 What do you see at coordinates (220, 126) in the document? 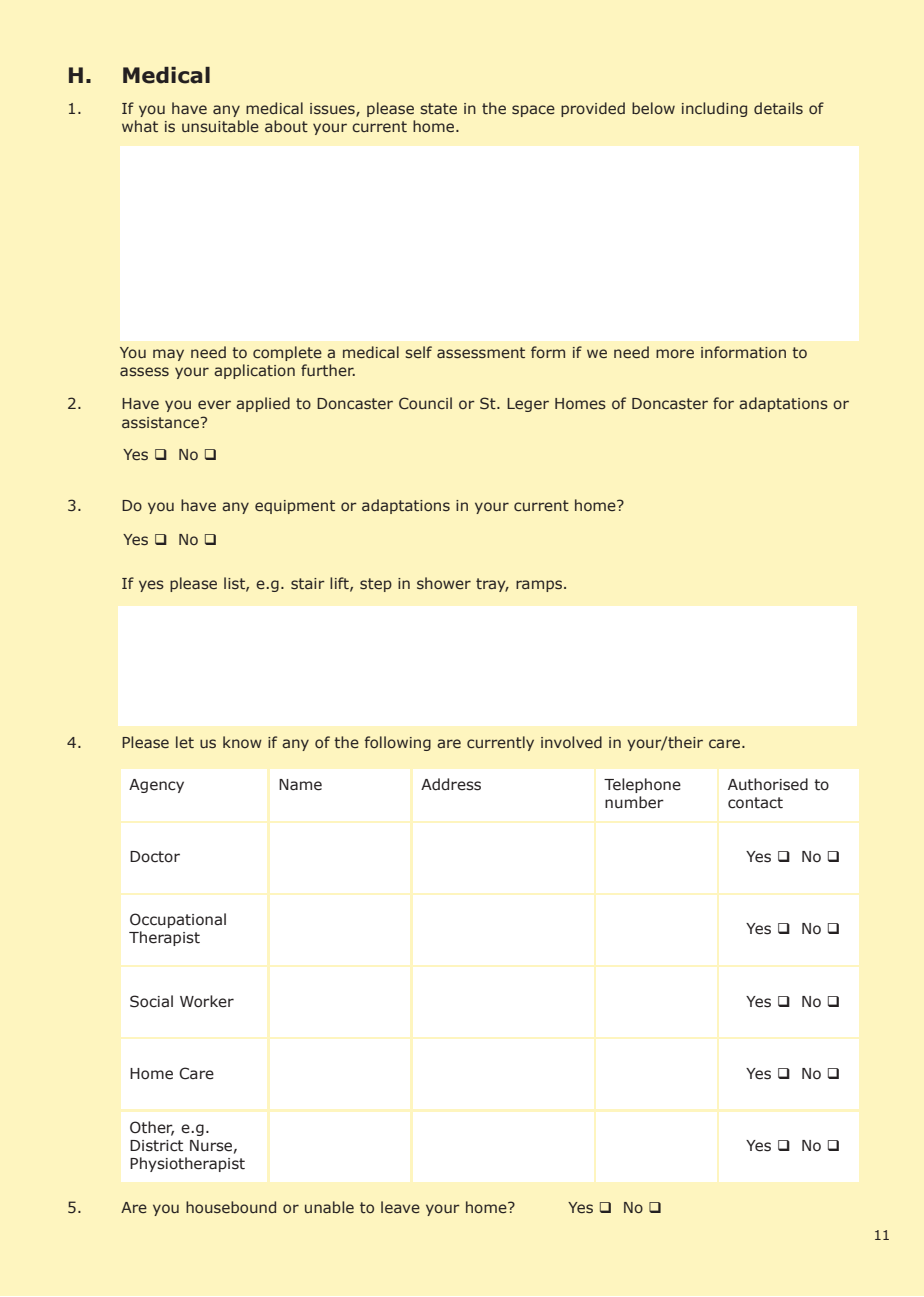
I see `unsuitable` at bounding box center [220, 126].
